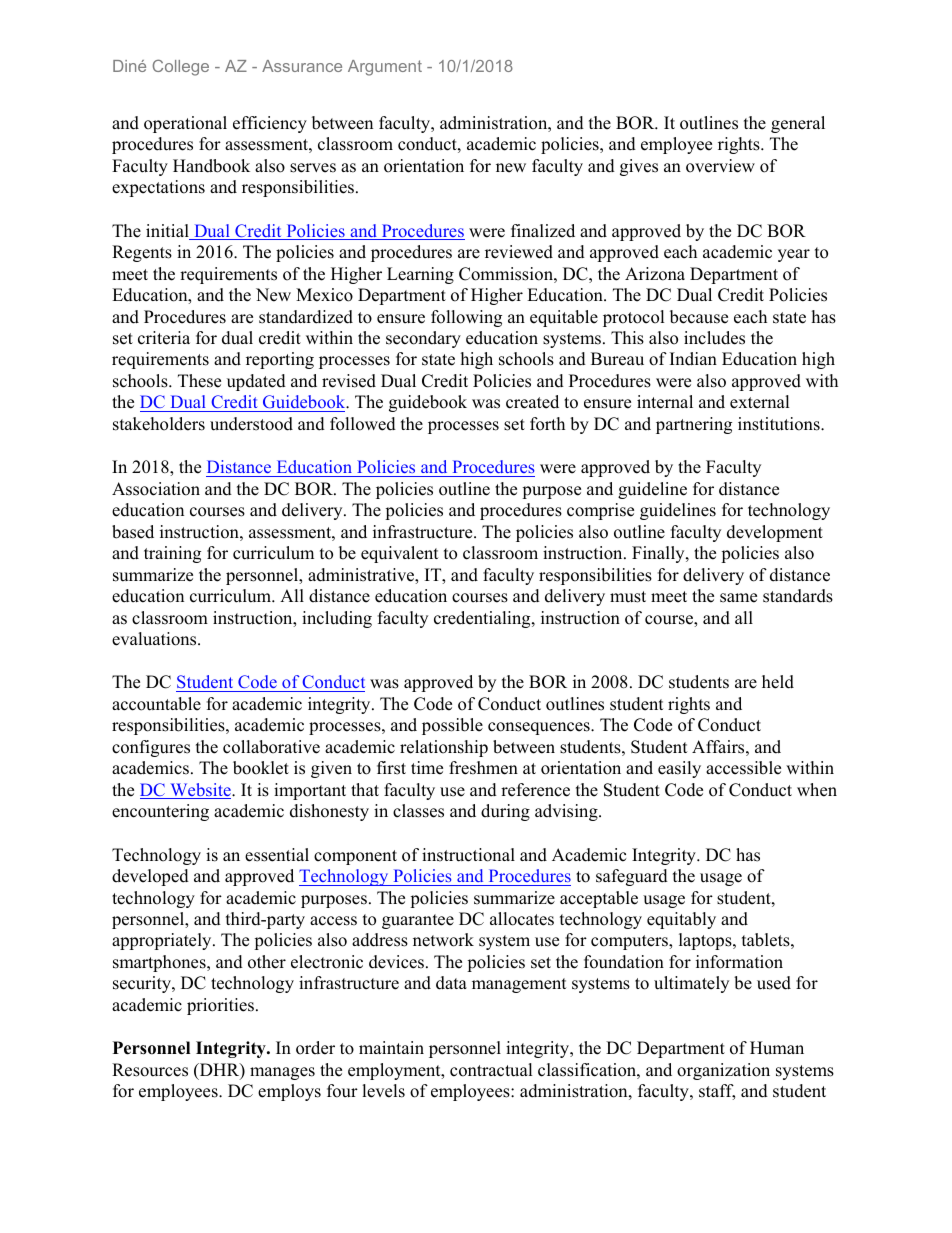 This image has height=1233, width=952. Describe the element at coordinates (679, 769) in the image. I see `easily` at that location.
